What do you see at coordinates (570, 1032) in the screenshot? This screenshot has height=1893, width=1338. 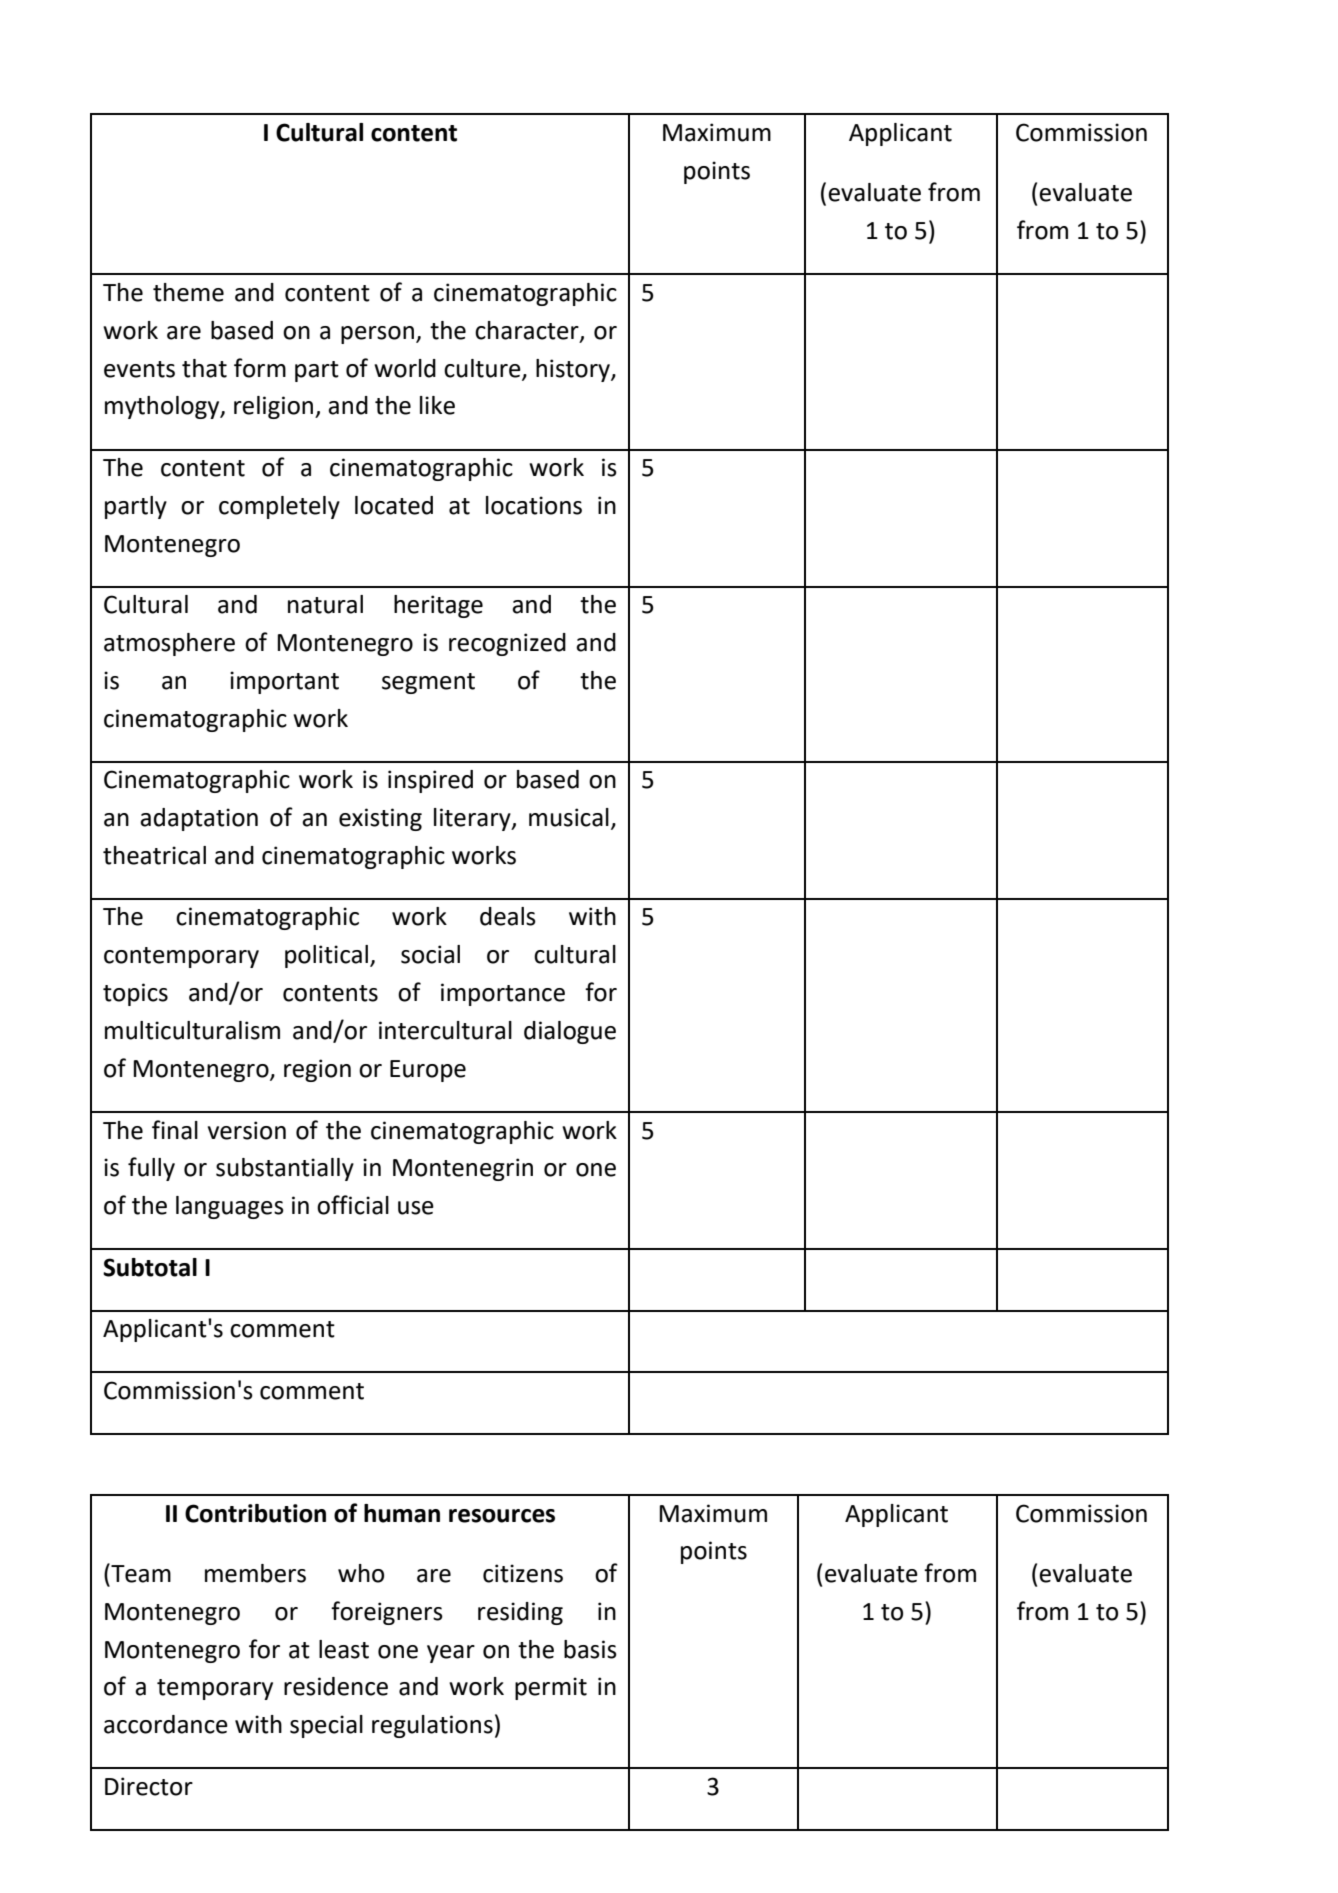 I see `dialogue` at bounding box center [570, 1032].
